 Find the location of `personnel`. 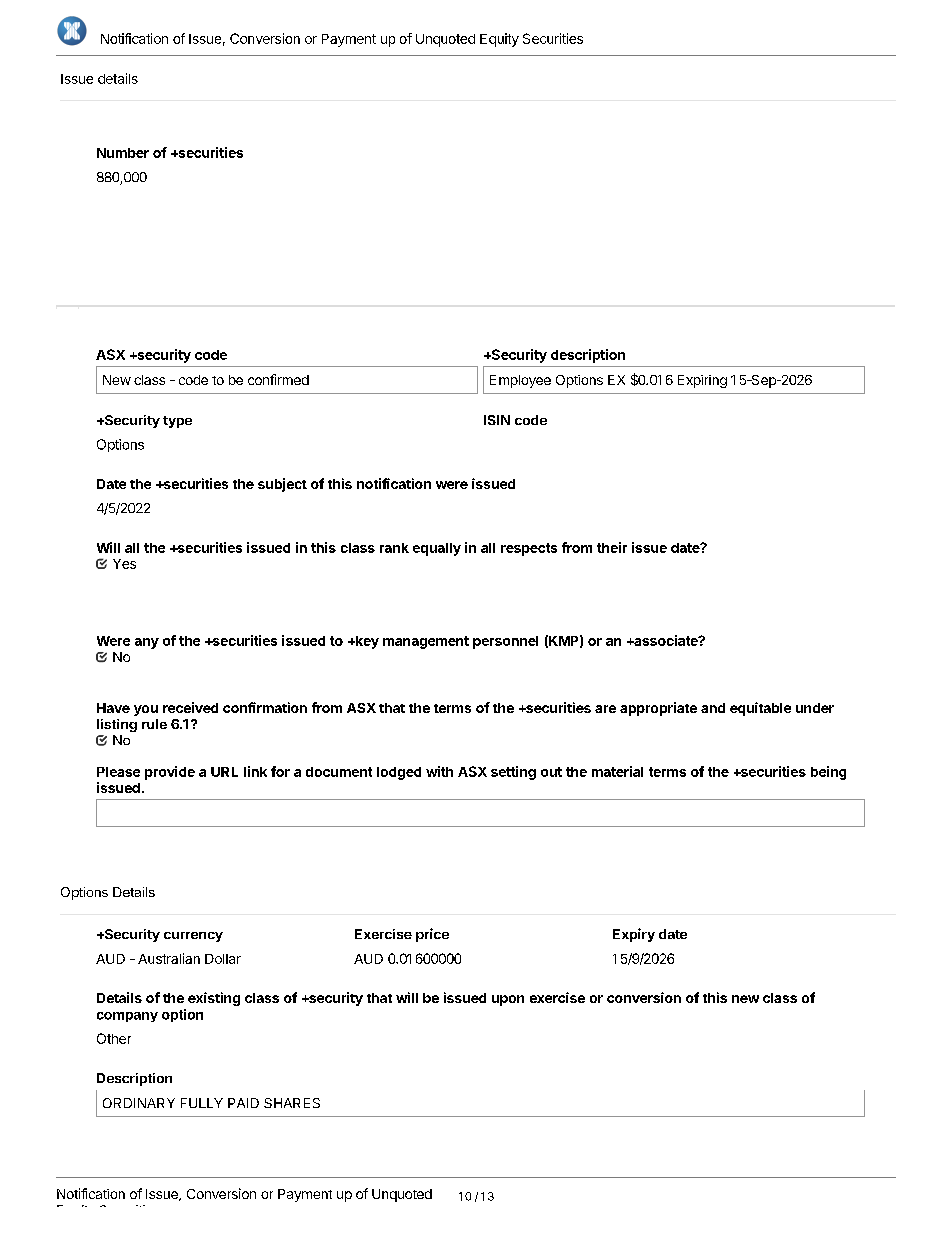

personnel is located at coordinates (505, 642).
